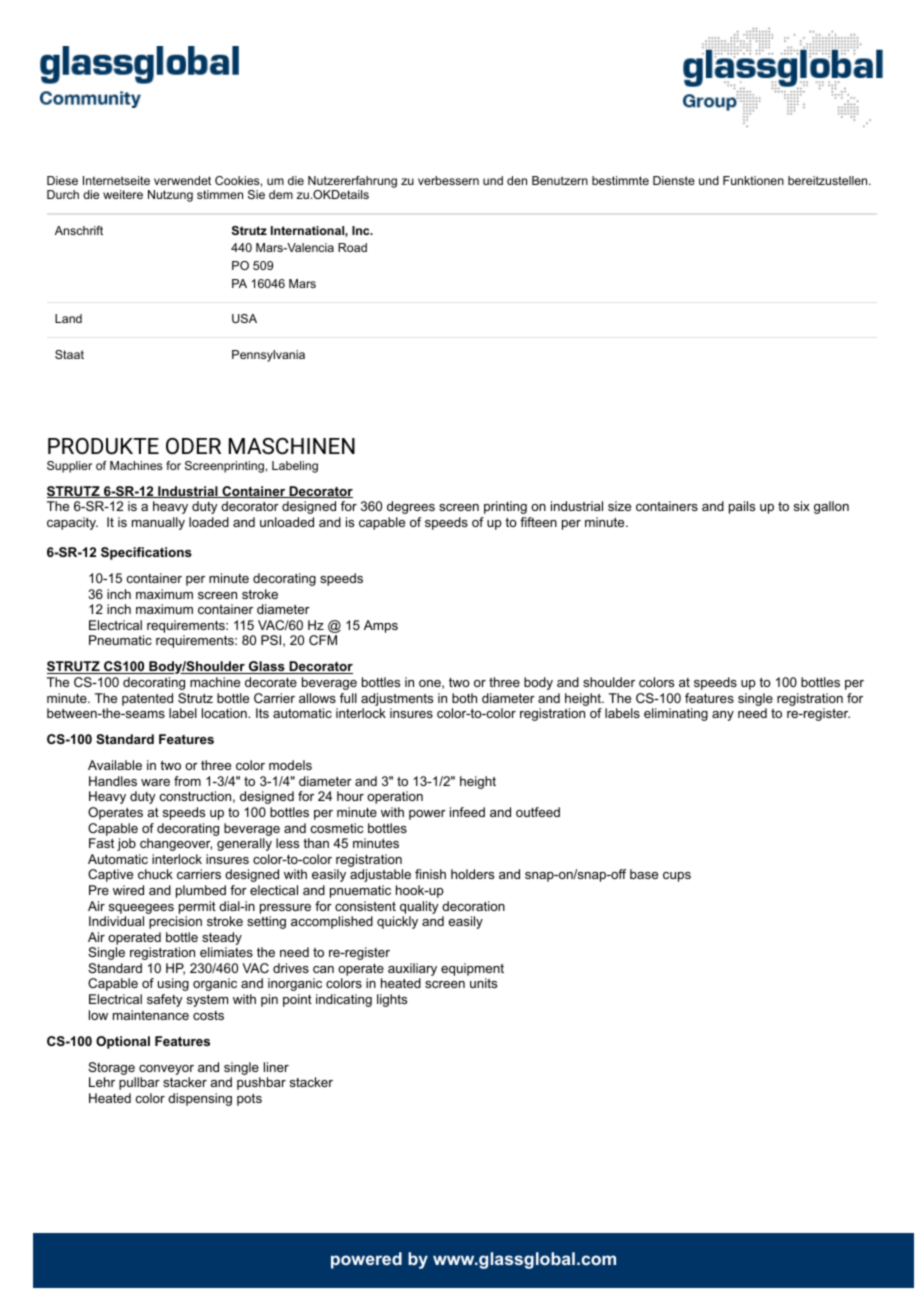  Describe the element at coordinates (517, 180) in the page. I see `den` at that location.
